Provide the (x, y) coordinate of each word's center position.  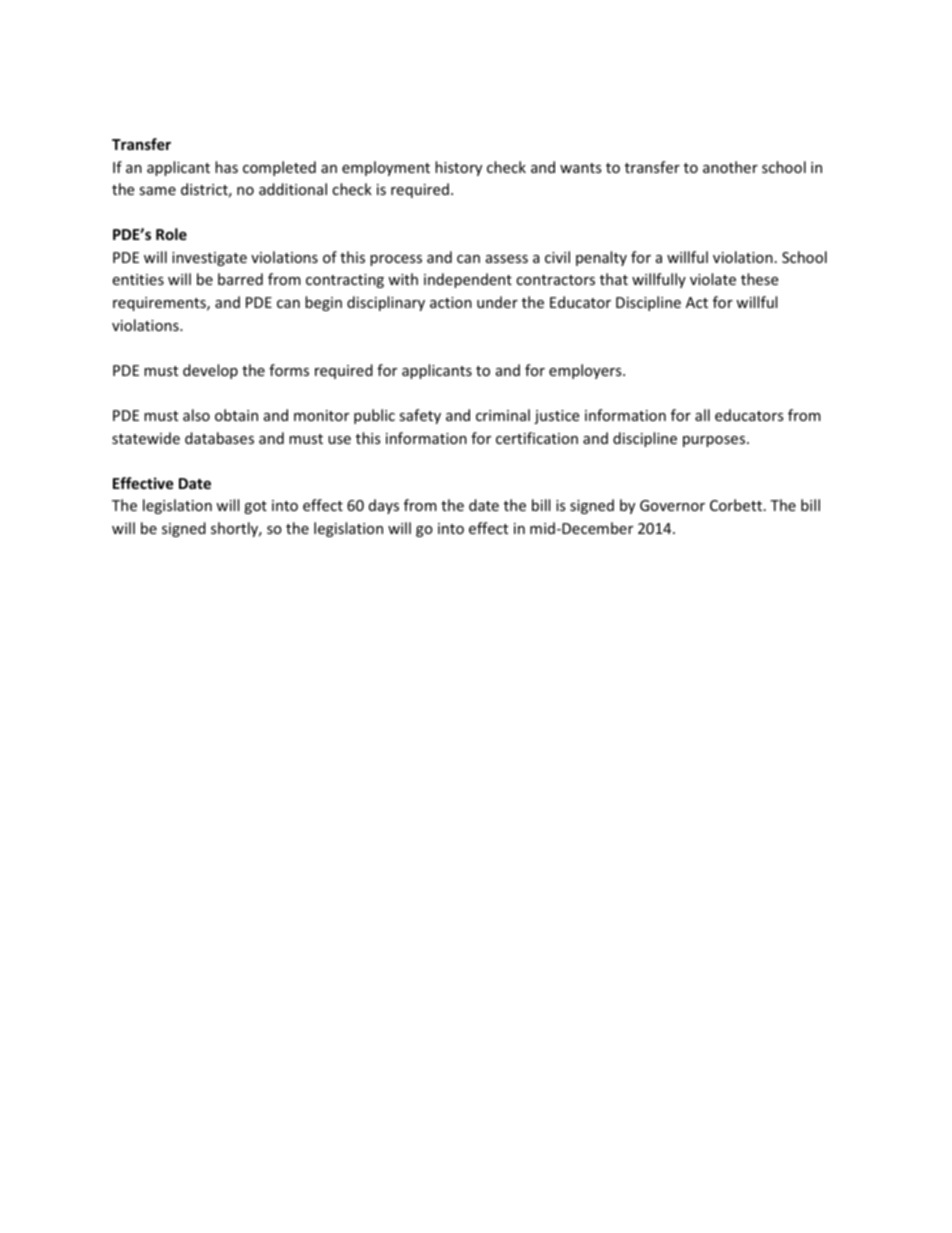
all (702, 415)
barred (240, 279)
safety (420, 416)
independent (468, 280)
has (226, 167)
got (255, 507)
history (458, 168)
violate (713, 279)
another (730, 167)
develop (210, 371)
